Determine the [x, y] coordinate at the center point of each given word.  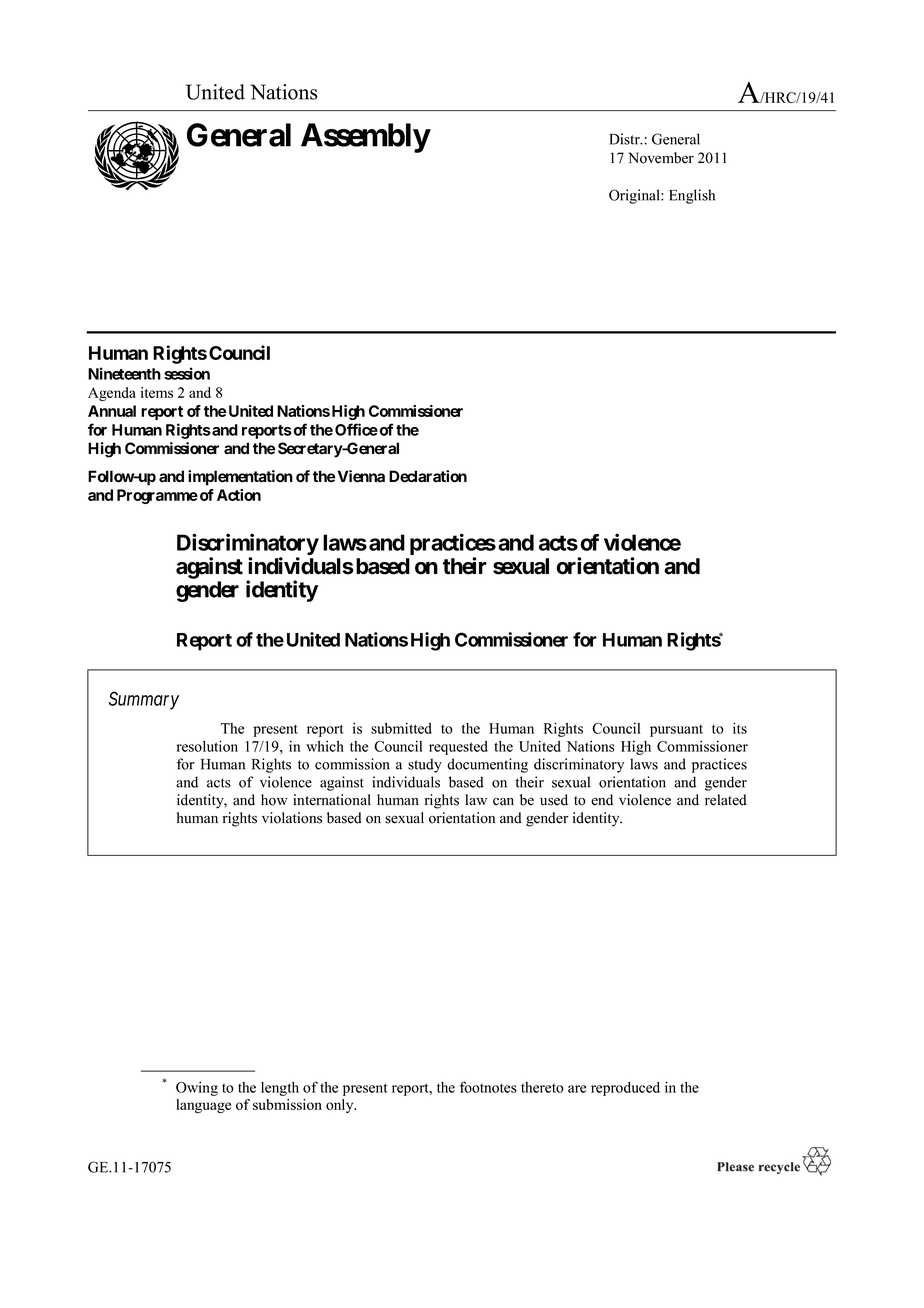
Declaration [428, 476]
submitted [401, 728]
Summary [144, 700]
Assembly [365, 138]
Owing [197, 1088]
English [692, 196]
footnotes [488, 1087]
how [274, 800]
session [187, 373]
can [503, 802]
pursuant [676, 730]
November [661, 158]
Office [356, 429]
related [726, 800]
